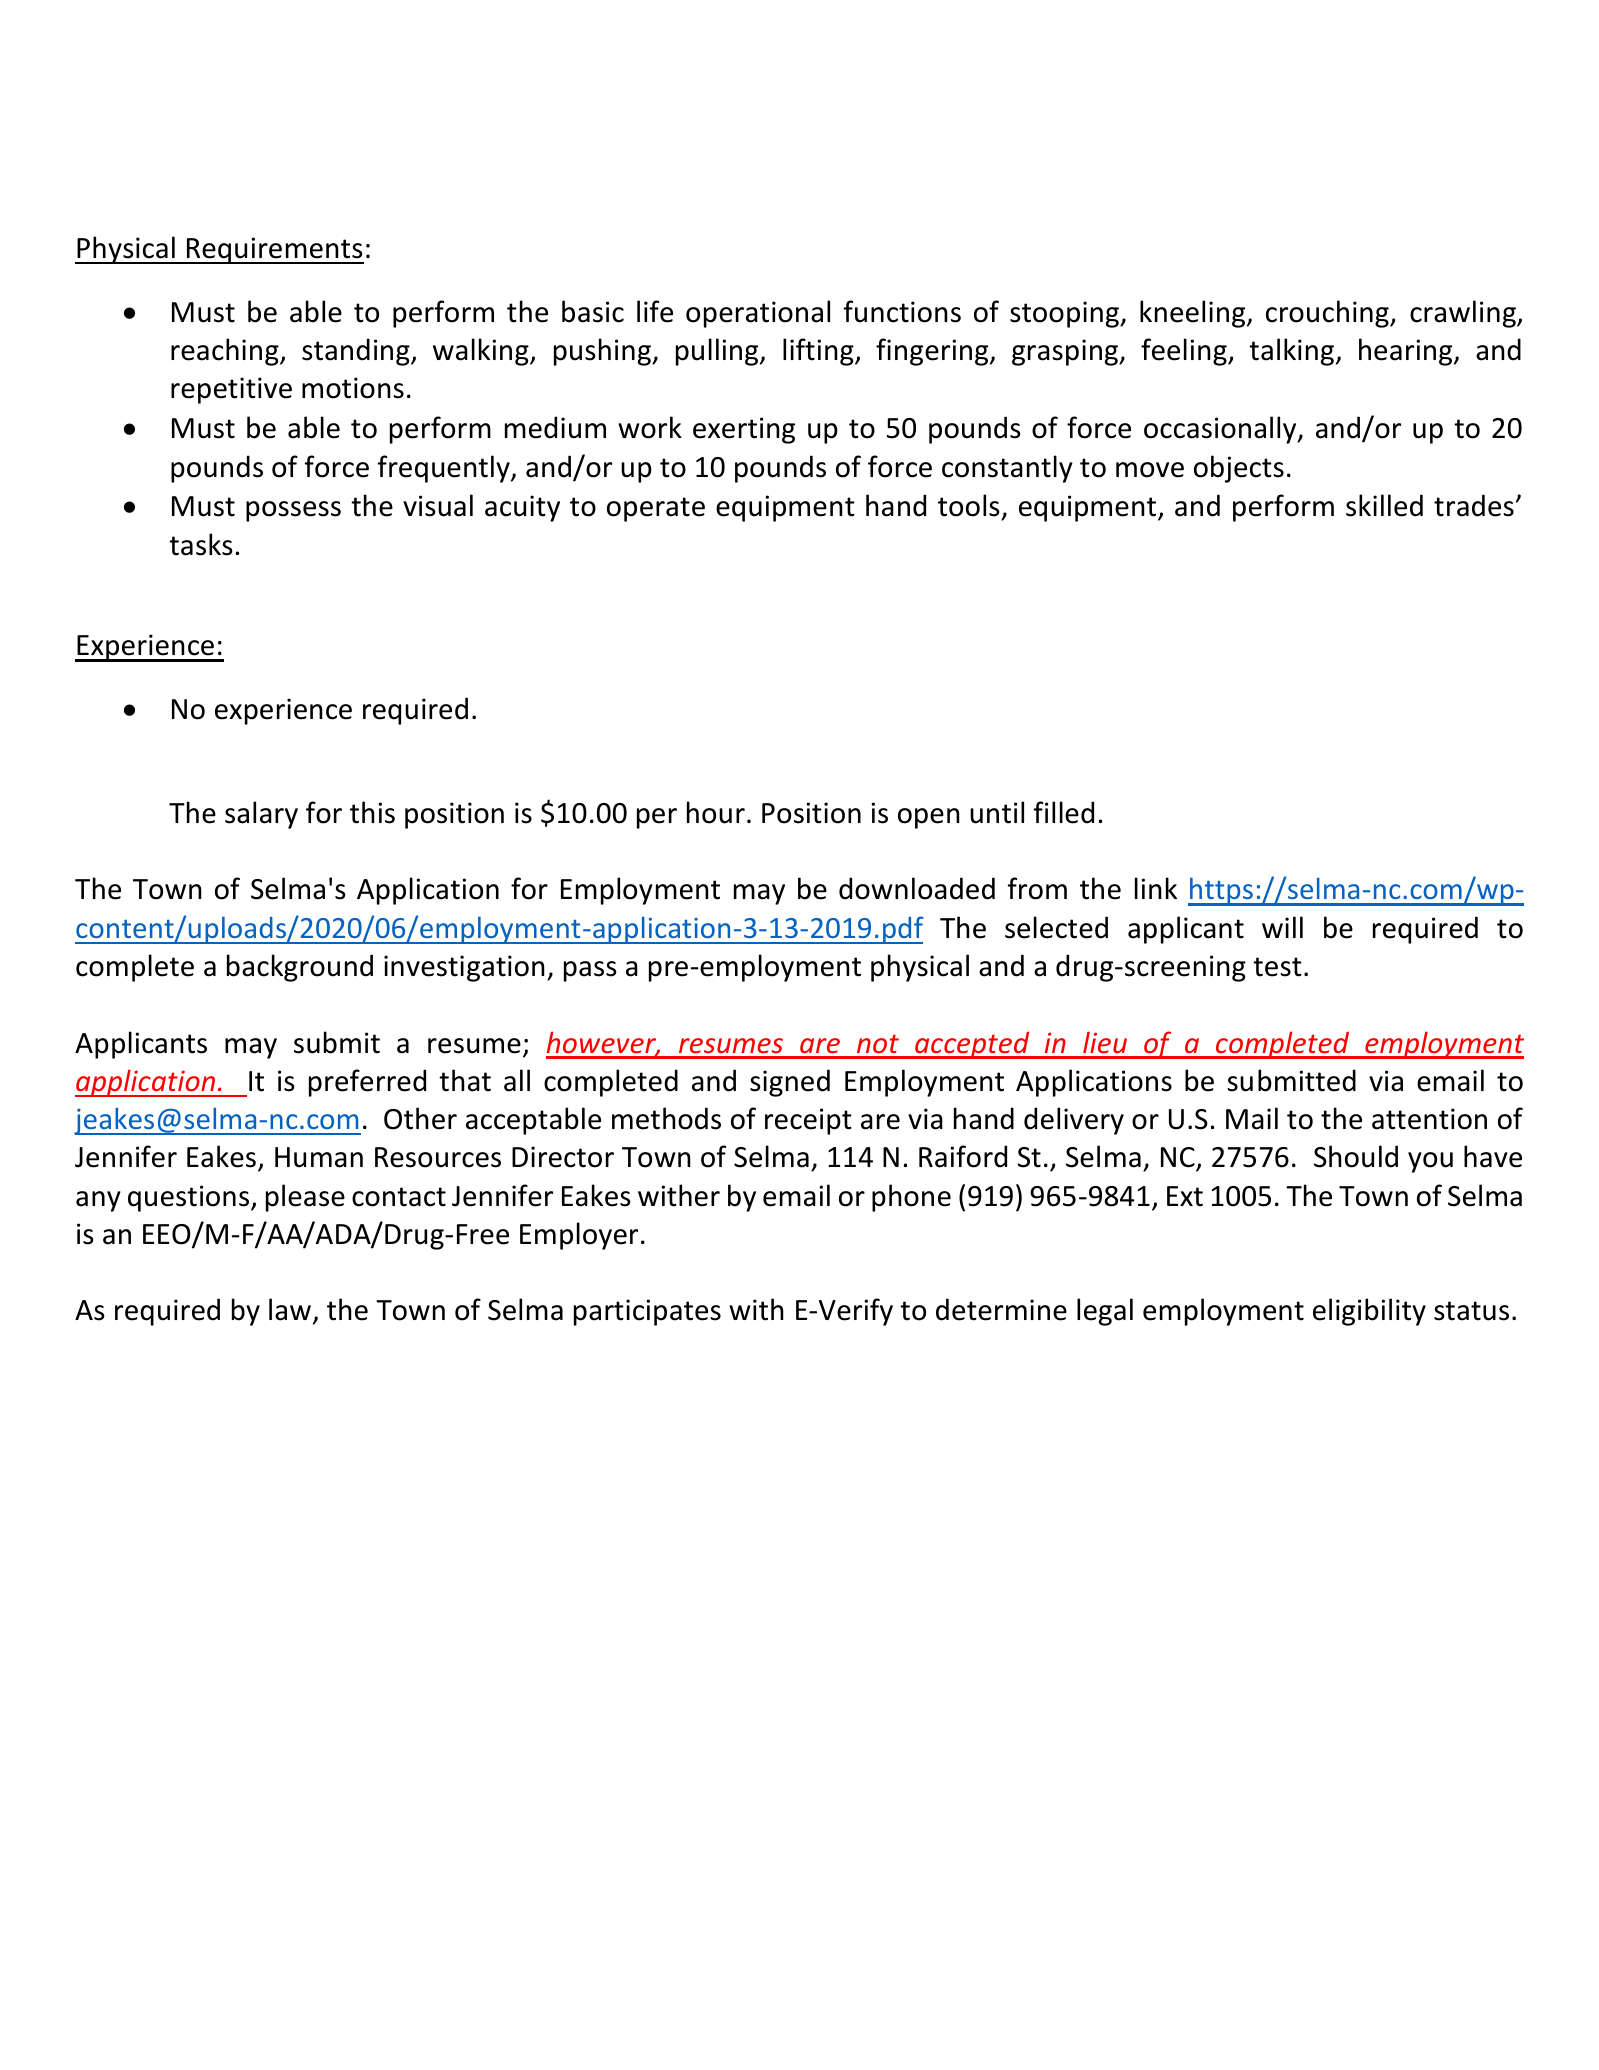 This screenshot has height=2070, width=1599. What do you see at coordinates (1328, 314) in the screenshot?
I see `crouching` at bounding box center [1328, 314].
